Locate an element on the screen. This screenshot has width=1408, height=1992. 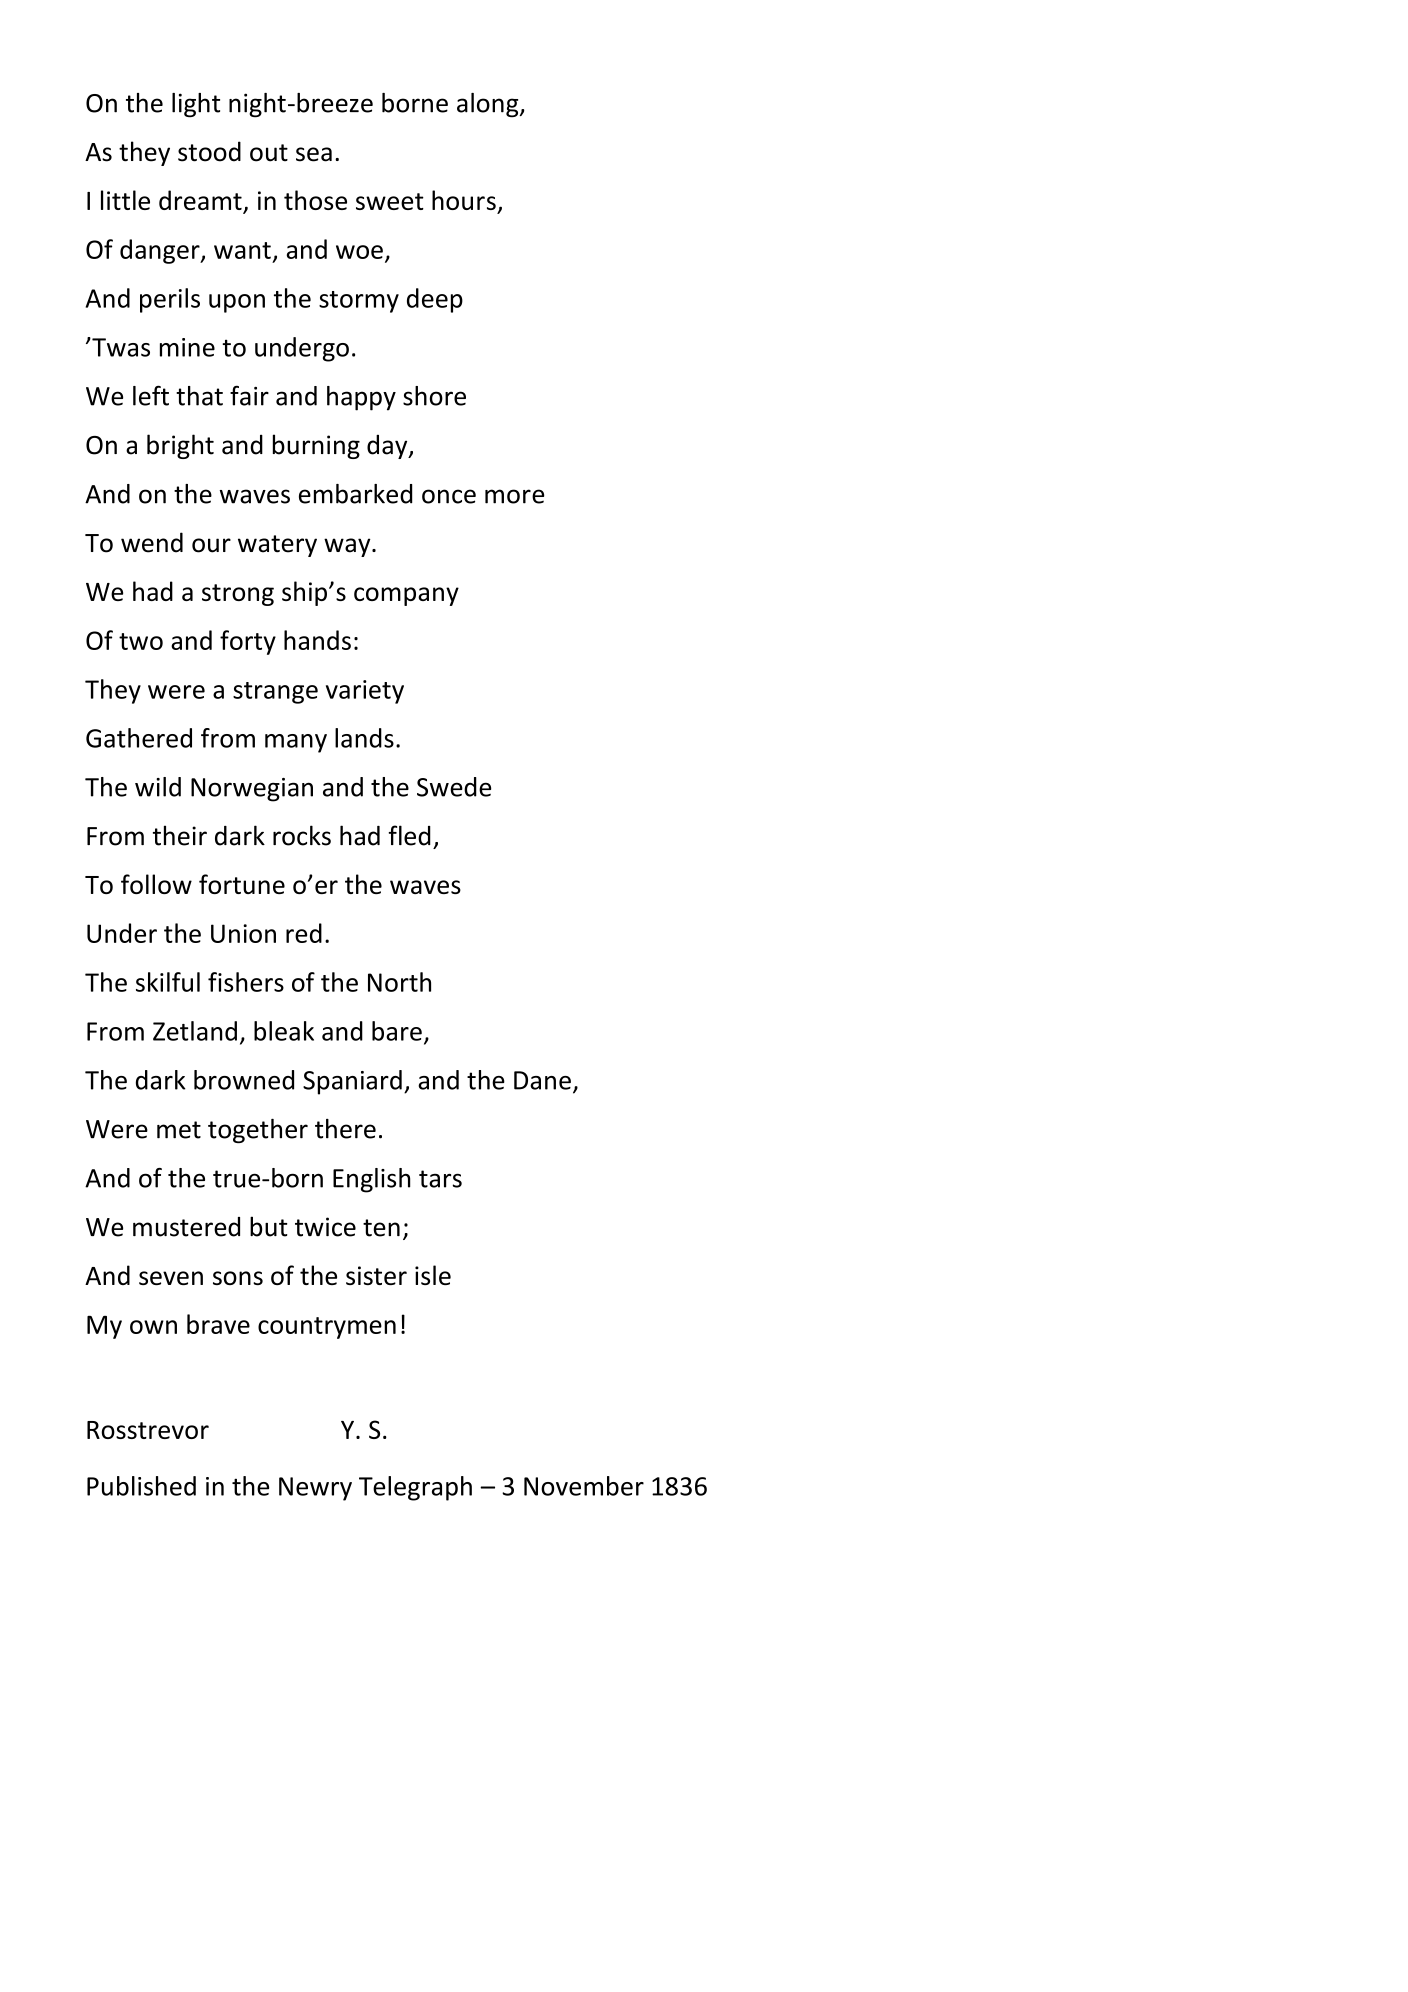
wild is located at coordinates (158, 787).
